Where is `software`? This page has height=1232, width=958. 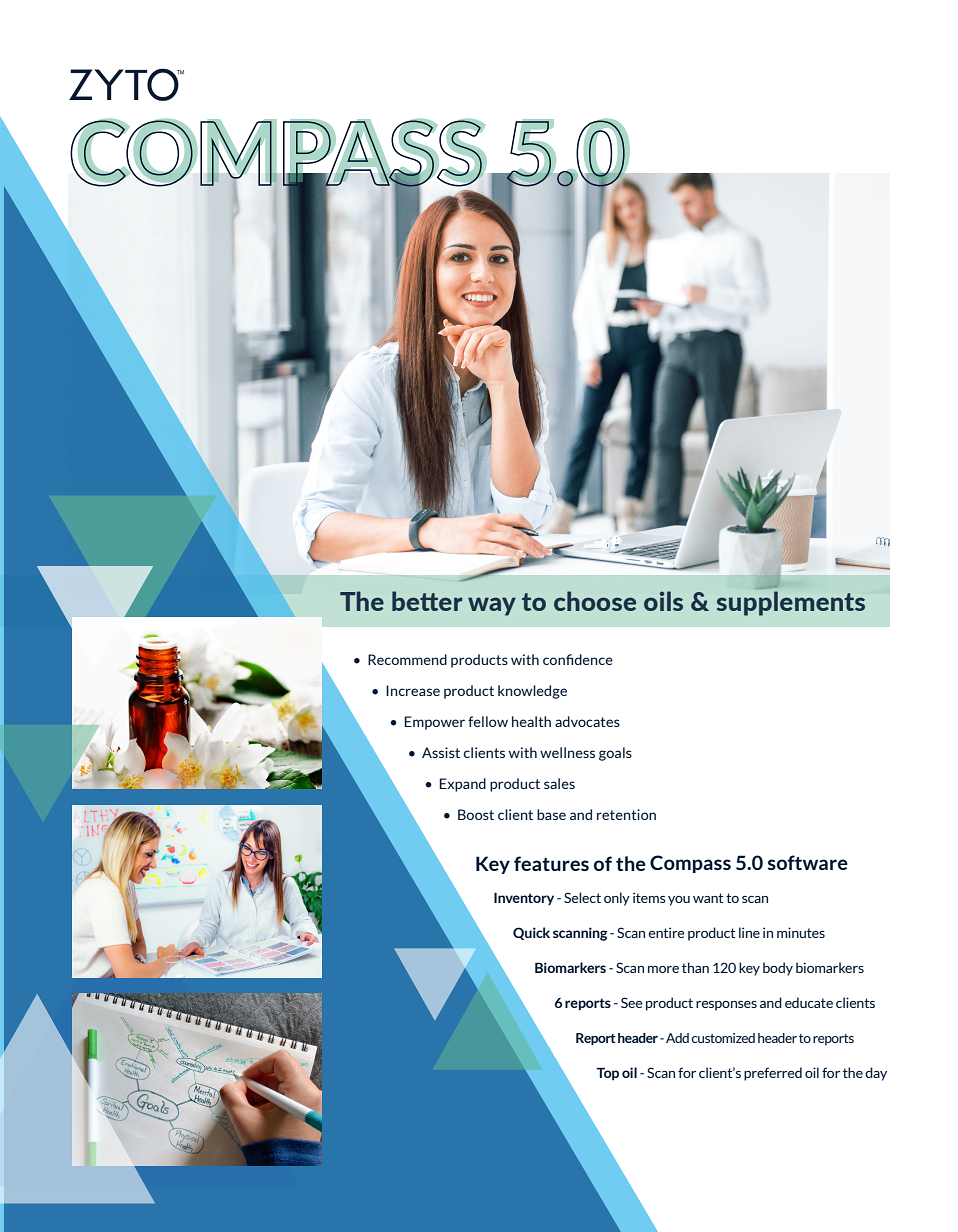
software is located at coordinates (808, 862).
